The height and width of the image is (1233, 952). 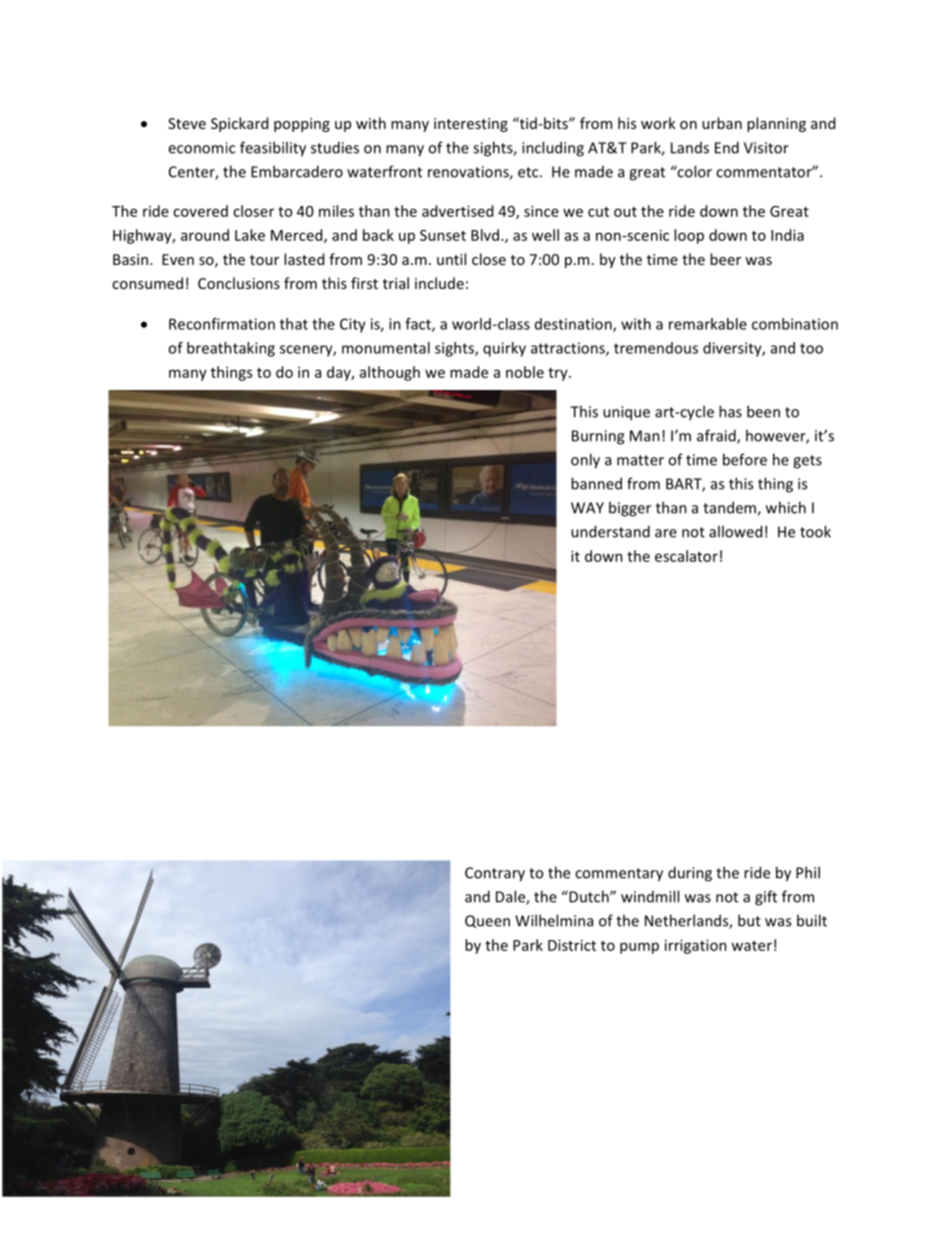 I want to click on Contrary, so click(x=495, y=874).
